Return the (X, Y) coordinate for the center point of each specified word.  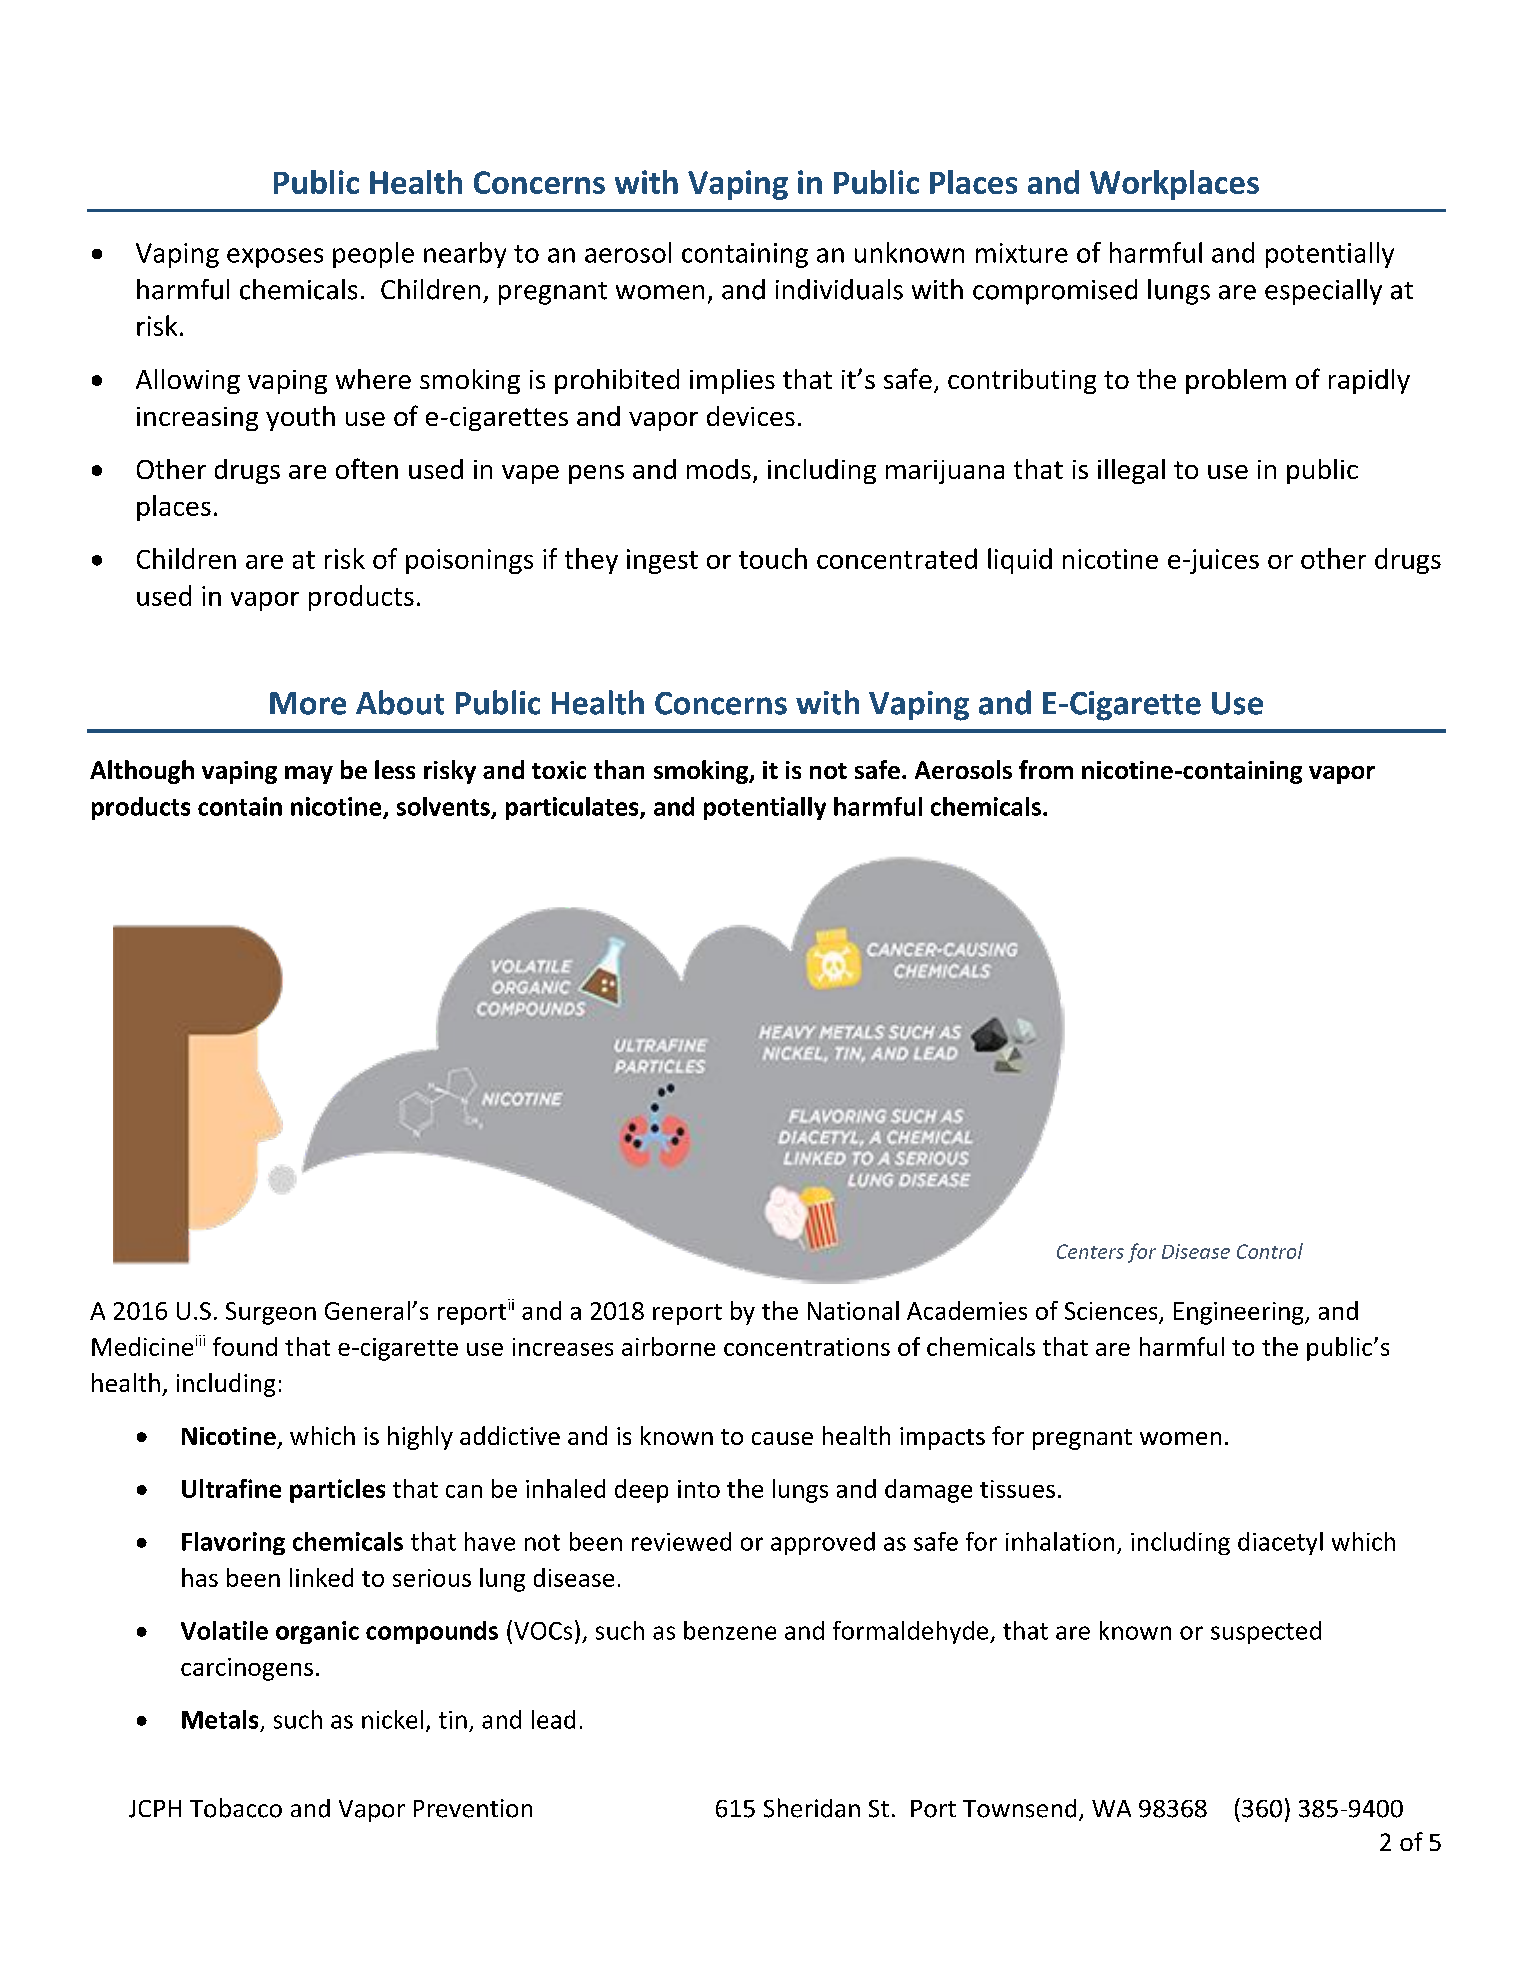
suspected (1266, 1632)
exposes (275, 258)
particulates (573, 808)
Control (1270, 1251)
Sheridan (812, 1808)
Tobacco (236, 1808)
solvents (444, 807)
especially (1323, 292)
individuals (839, 289)
